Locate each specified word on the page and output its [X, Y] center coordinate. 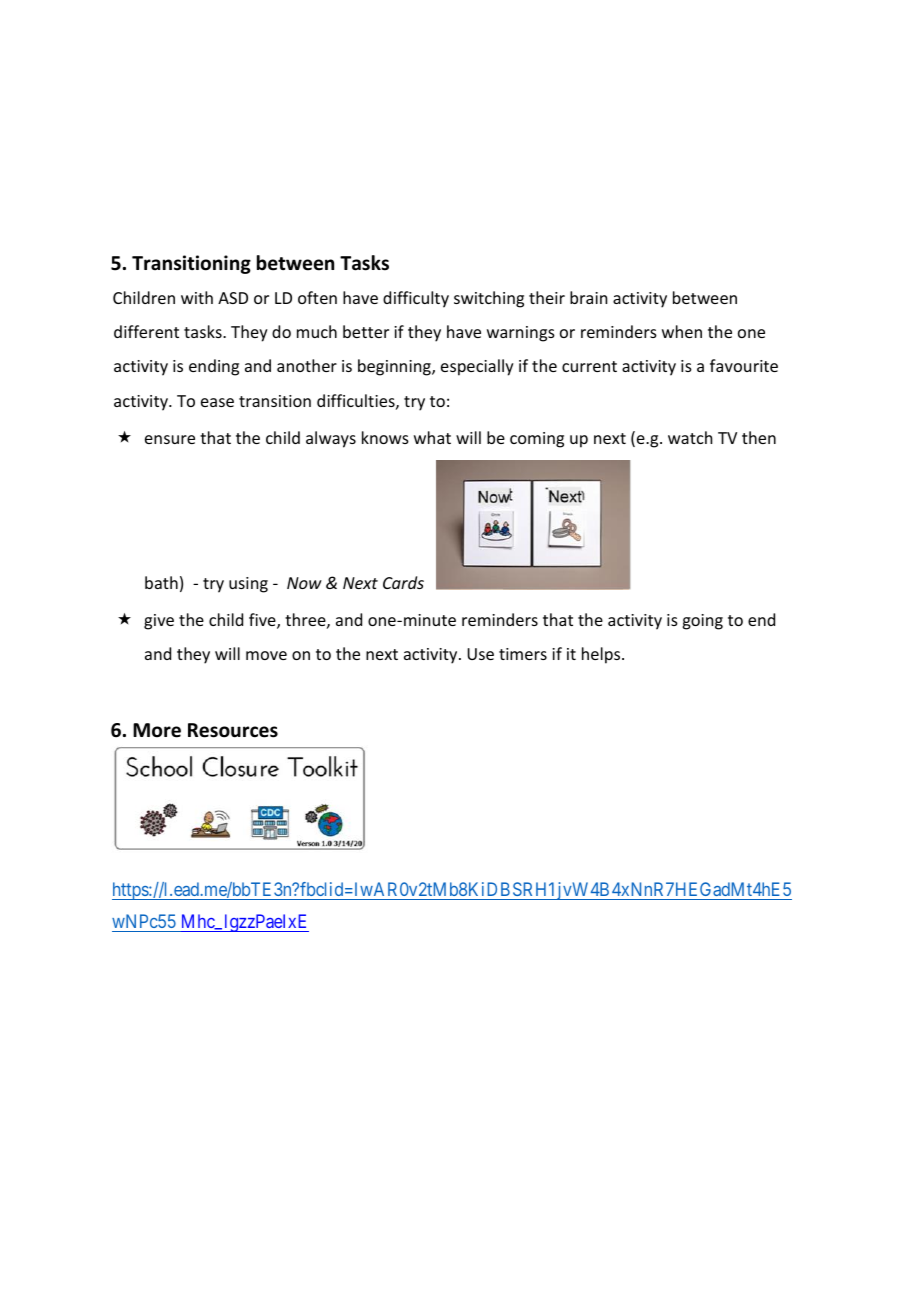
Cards [403, 582]
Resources [233, 730]
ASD [233, 298]
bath [161, 582]
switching [489, 299]
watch [690, 437]
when [682, 331]
